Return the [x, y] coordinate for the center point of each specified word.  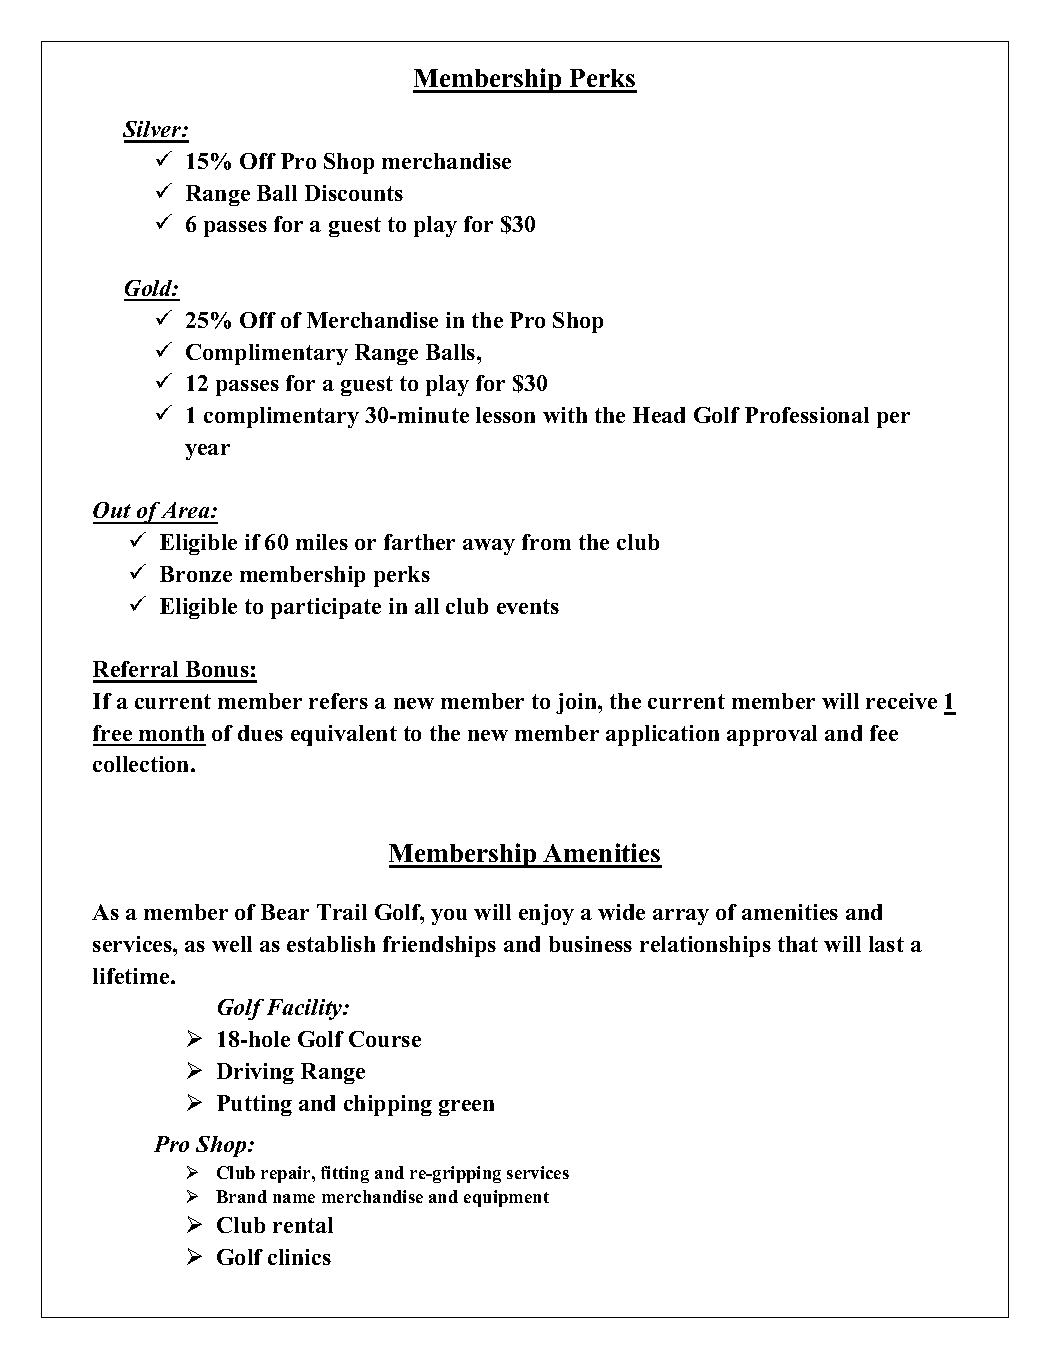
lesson [505, 415]
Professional [807, 415]
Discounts [354, 193]
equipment [506, 1198]
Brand [241, 1196]
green [466, 1108]
